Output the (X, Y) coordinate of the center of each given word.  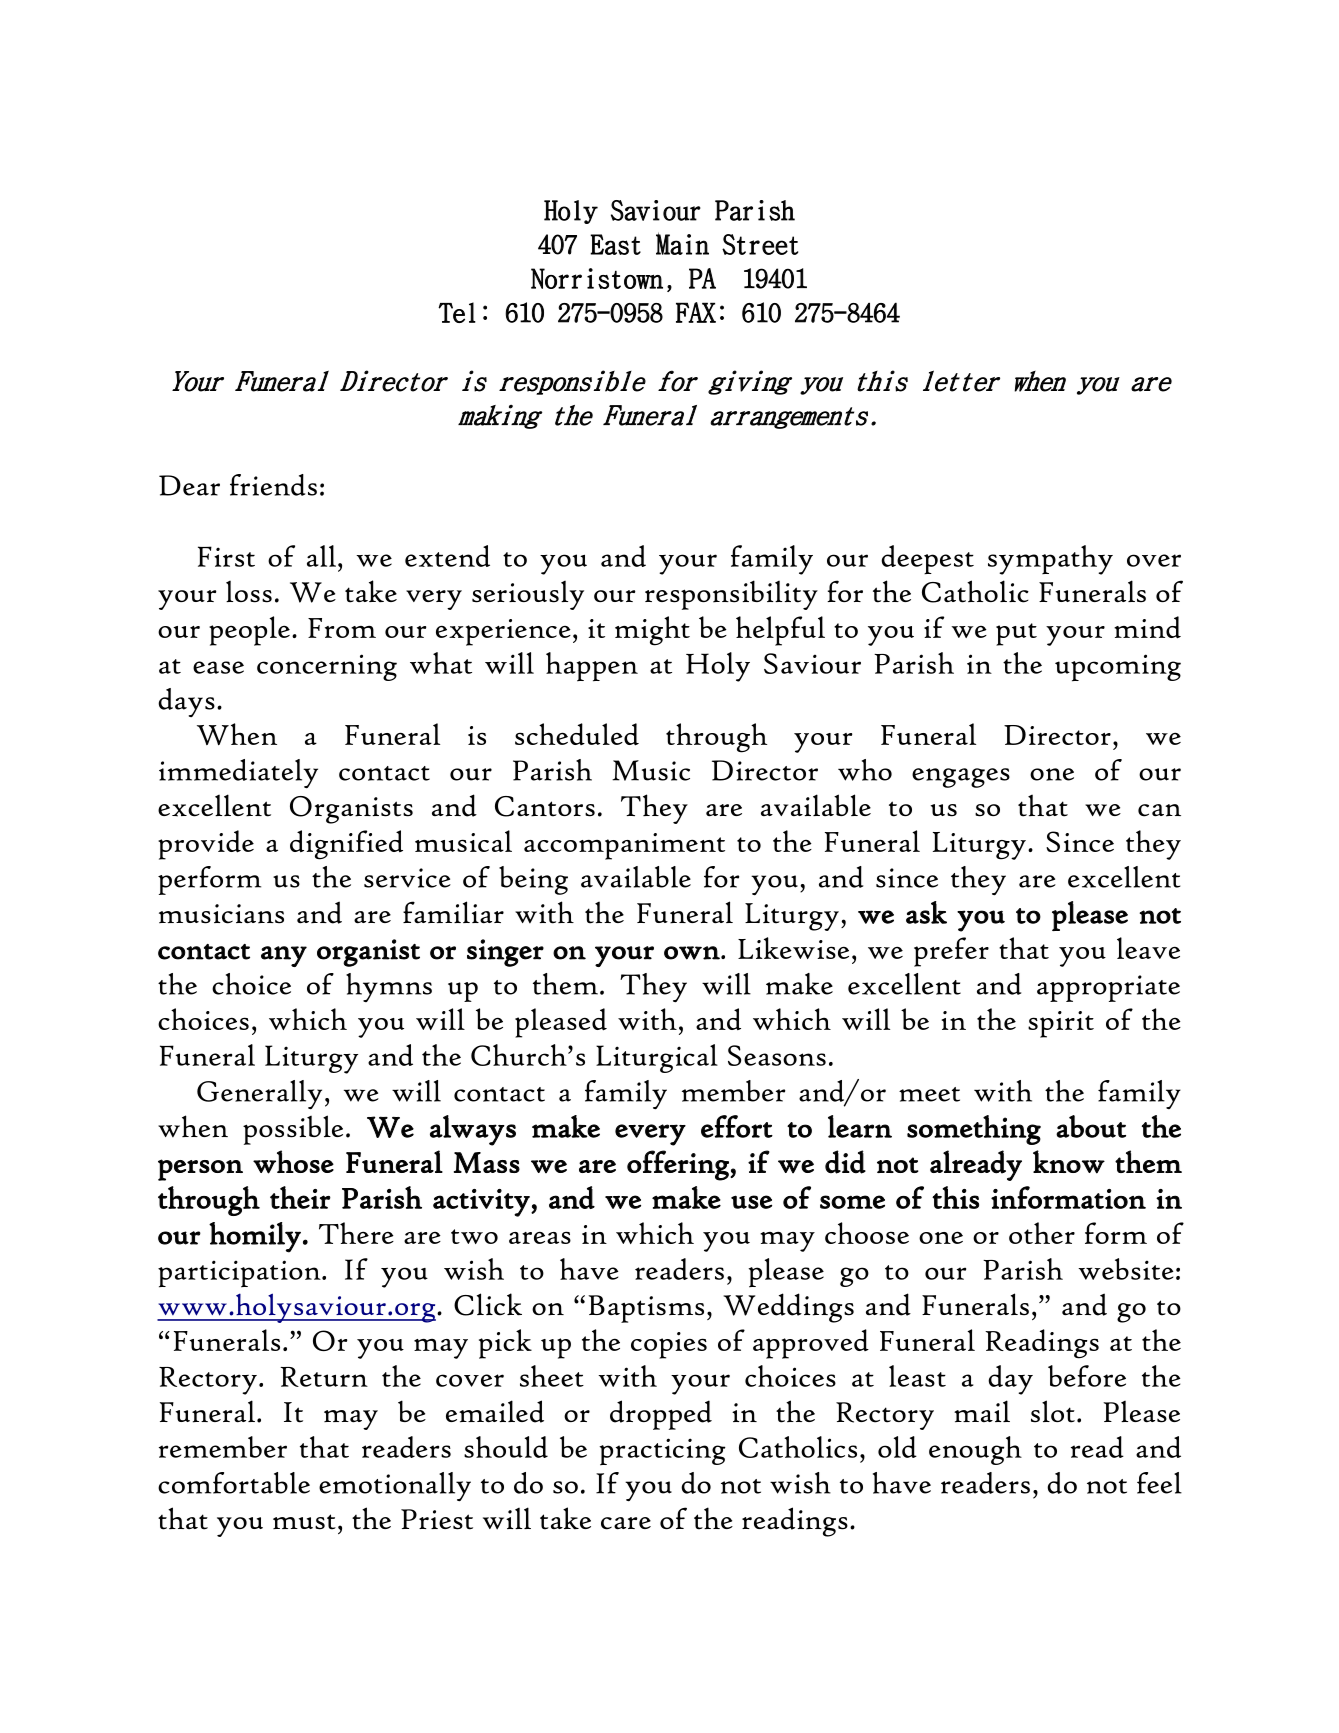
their (300, 1197)
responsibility (731, 595)
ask (926, 912)
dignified (346, 845)
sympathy (1050, 560)
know (1069, 1162)
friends (273, 485)
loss (249, 592)
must (304, 1522)
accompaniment (624, 846)
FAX (696, 312)
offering (679, 1165)
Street (760, 244)
